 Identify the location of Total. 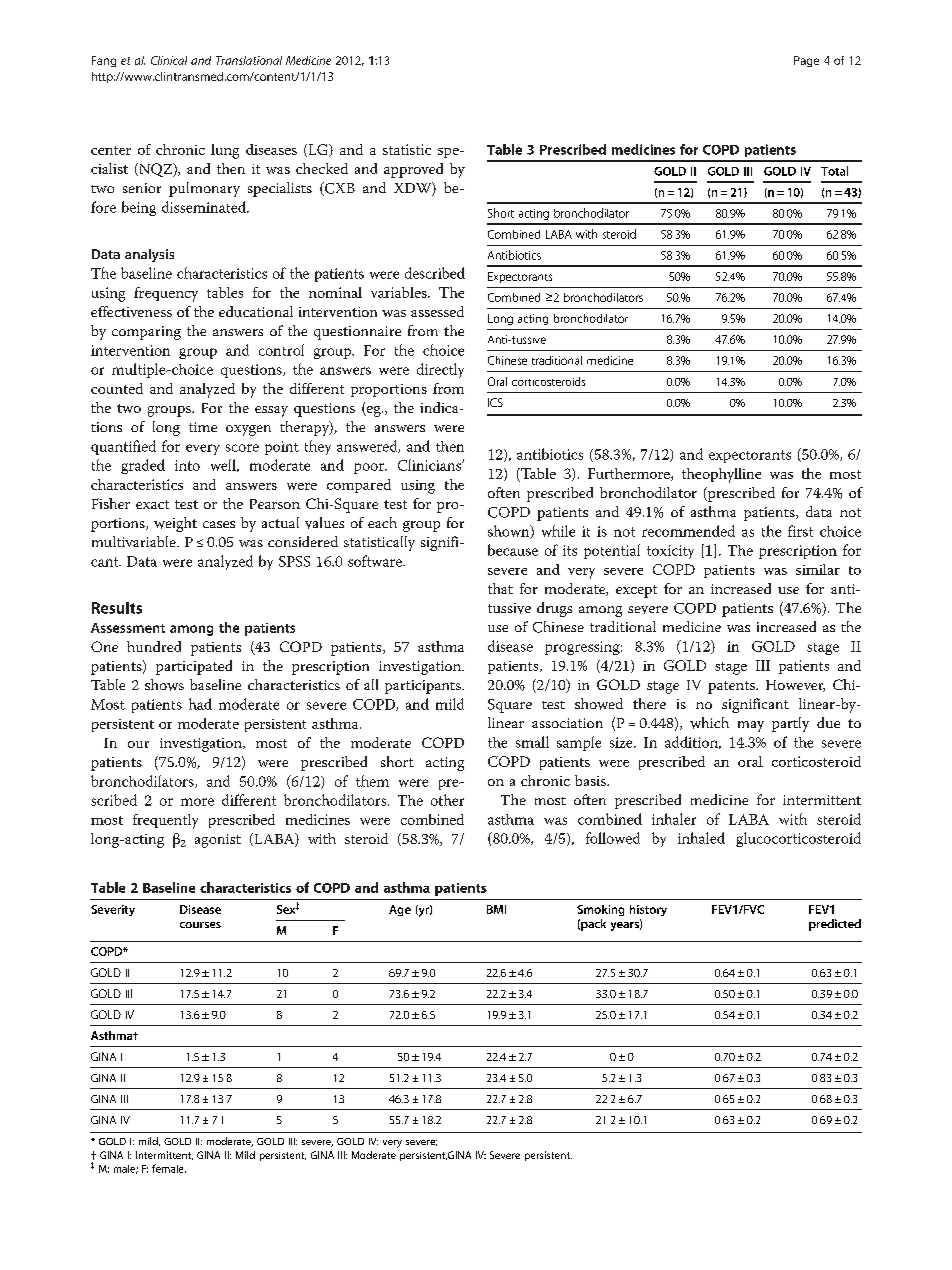
(834, 171).
